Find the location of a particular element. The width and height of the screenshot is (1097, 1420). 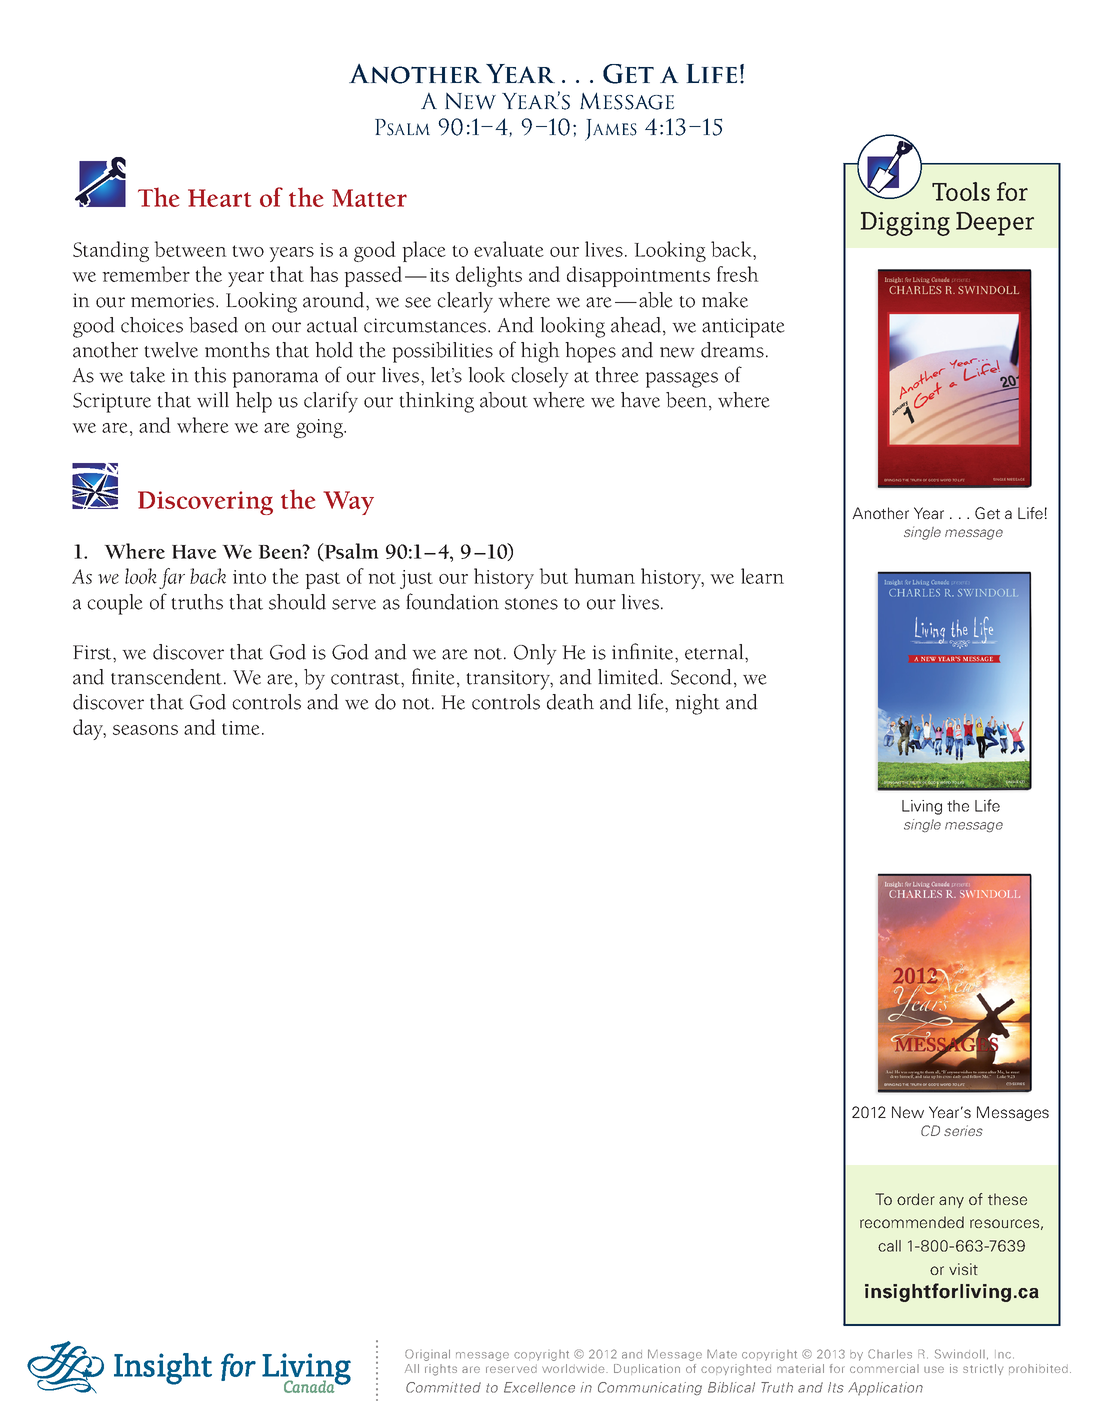

between is located at coordinates (190, 249).
